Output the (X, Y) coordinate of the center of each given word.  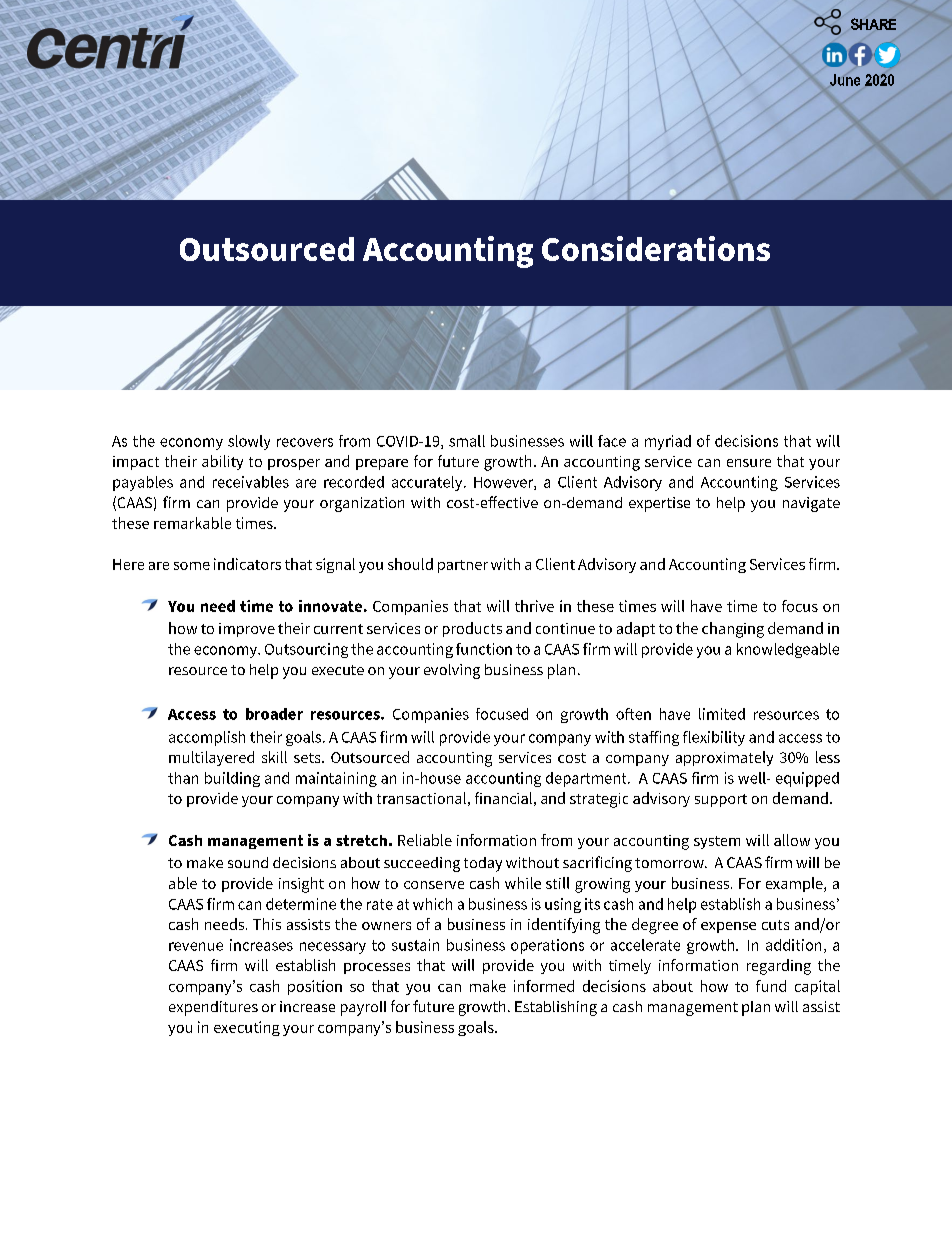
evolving (452, 671)
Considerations (656, 248)
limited (722, 714)
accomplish (207, 738)
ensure (749, 463)
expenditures (213, 1008)
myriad (668, 442)
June (845, 80)
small (467, 441)
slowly (249, 442)
